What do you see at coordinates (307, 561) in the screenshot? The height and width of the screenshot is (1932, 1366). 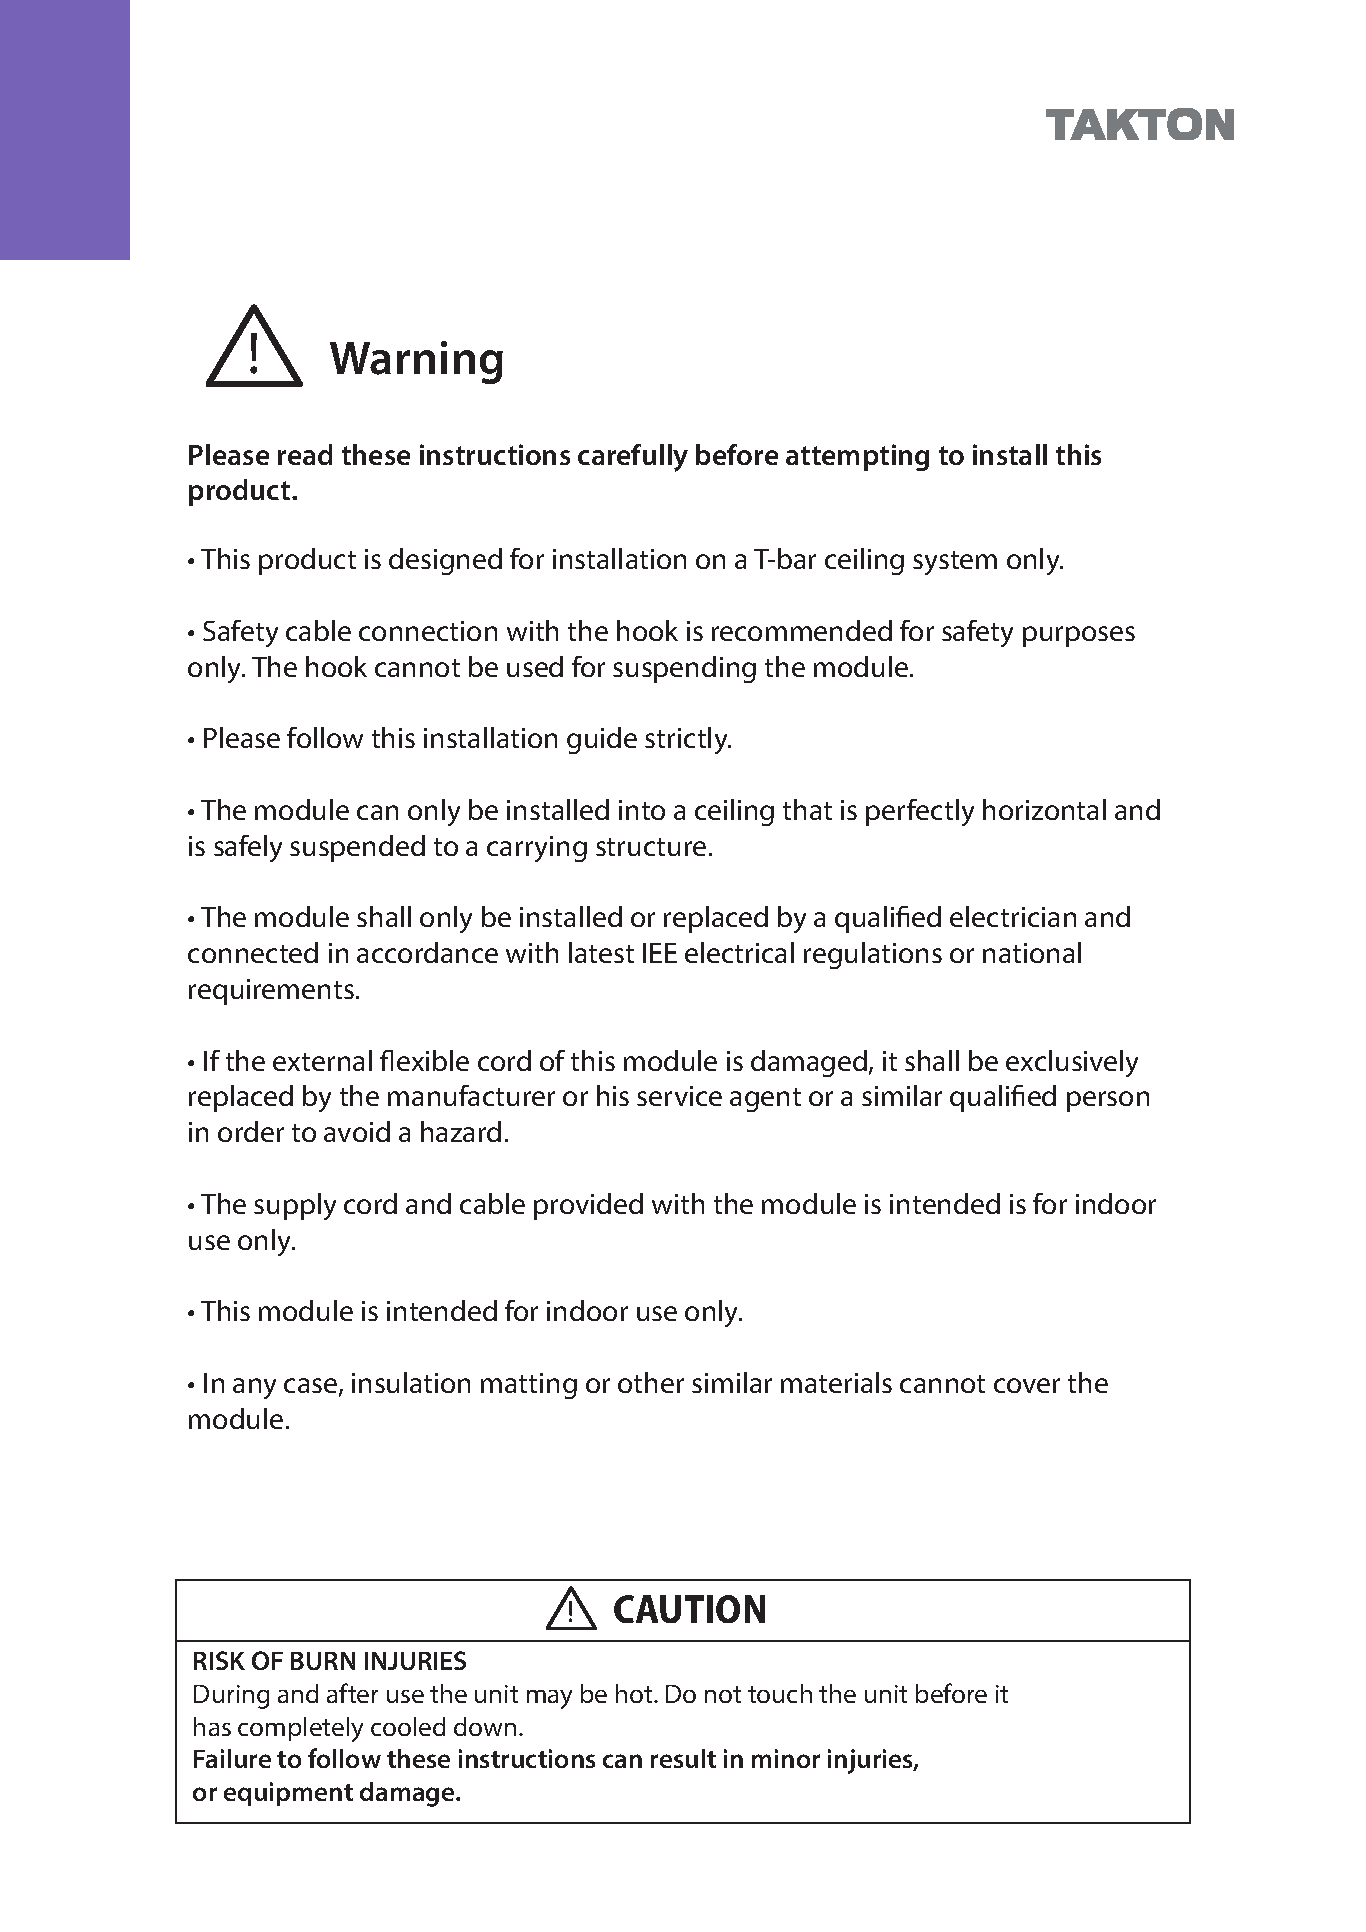 I see `product` at bounding box center [307, 561].
